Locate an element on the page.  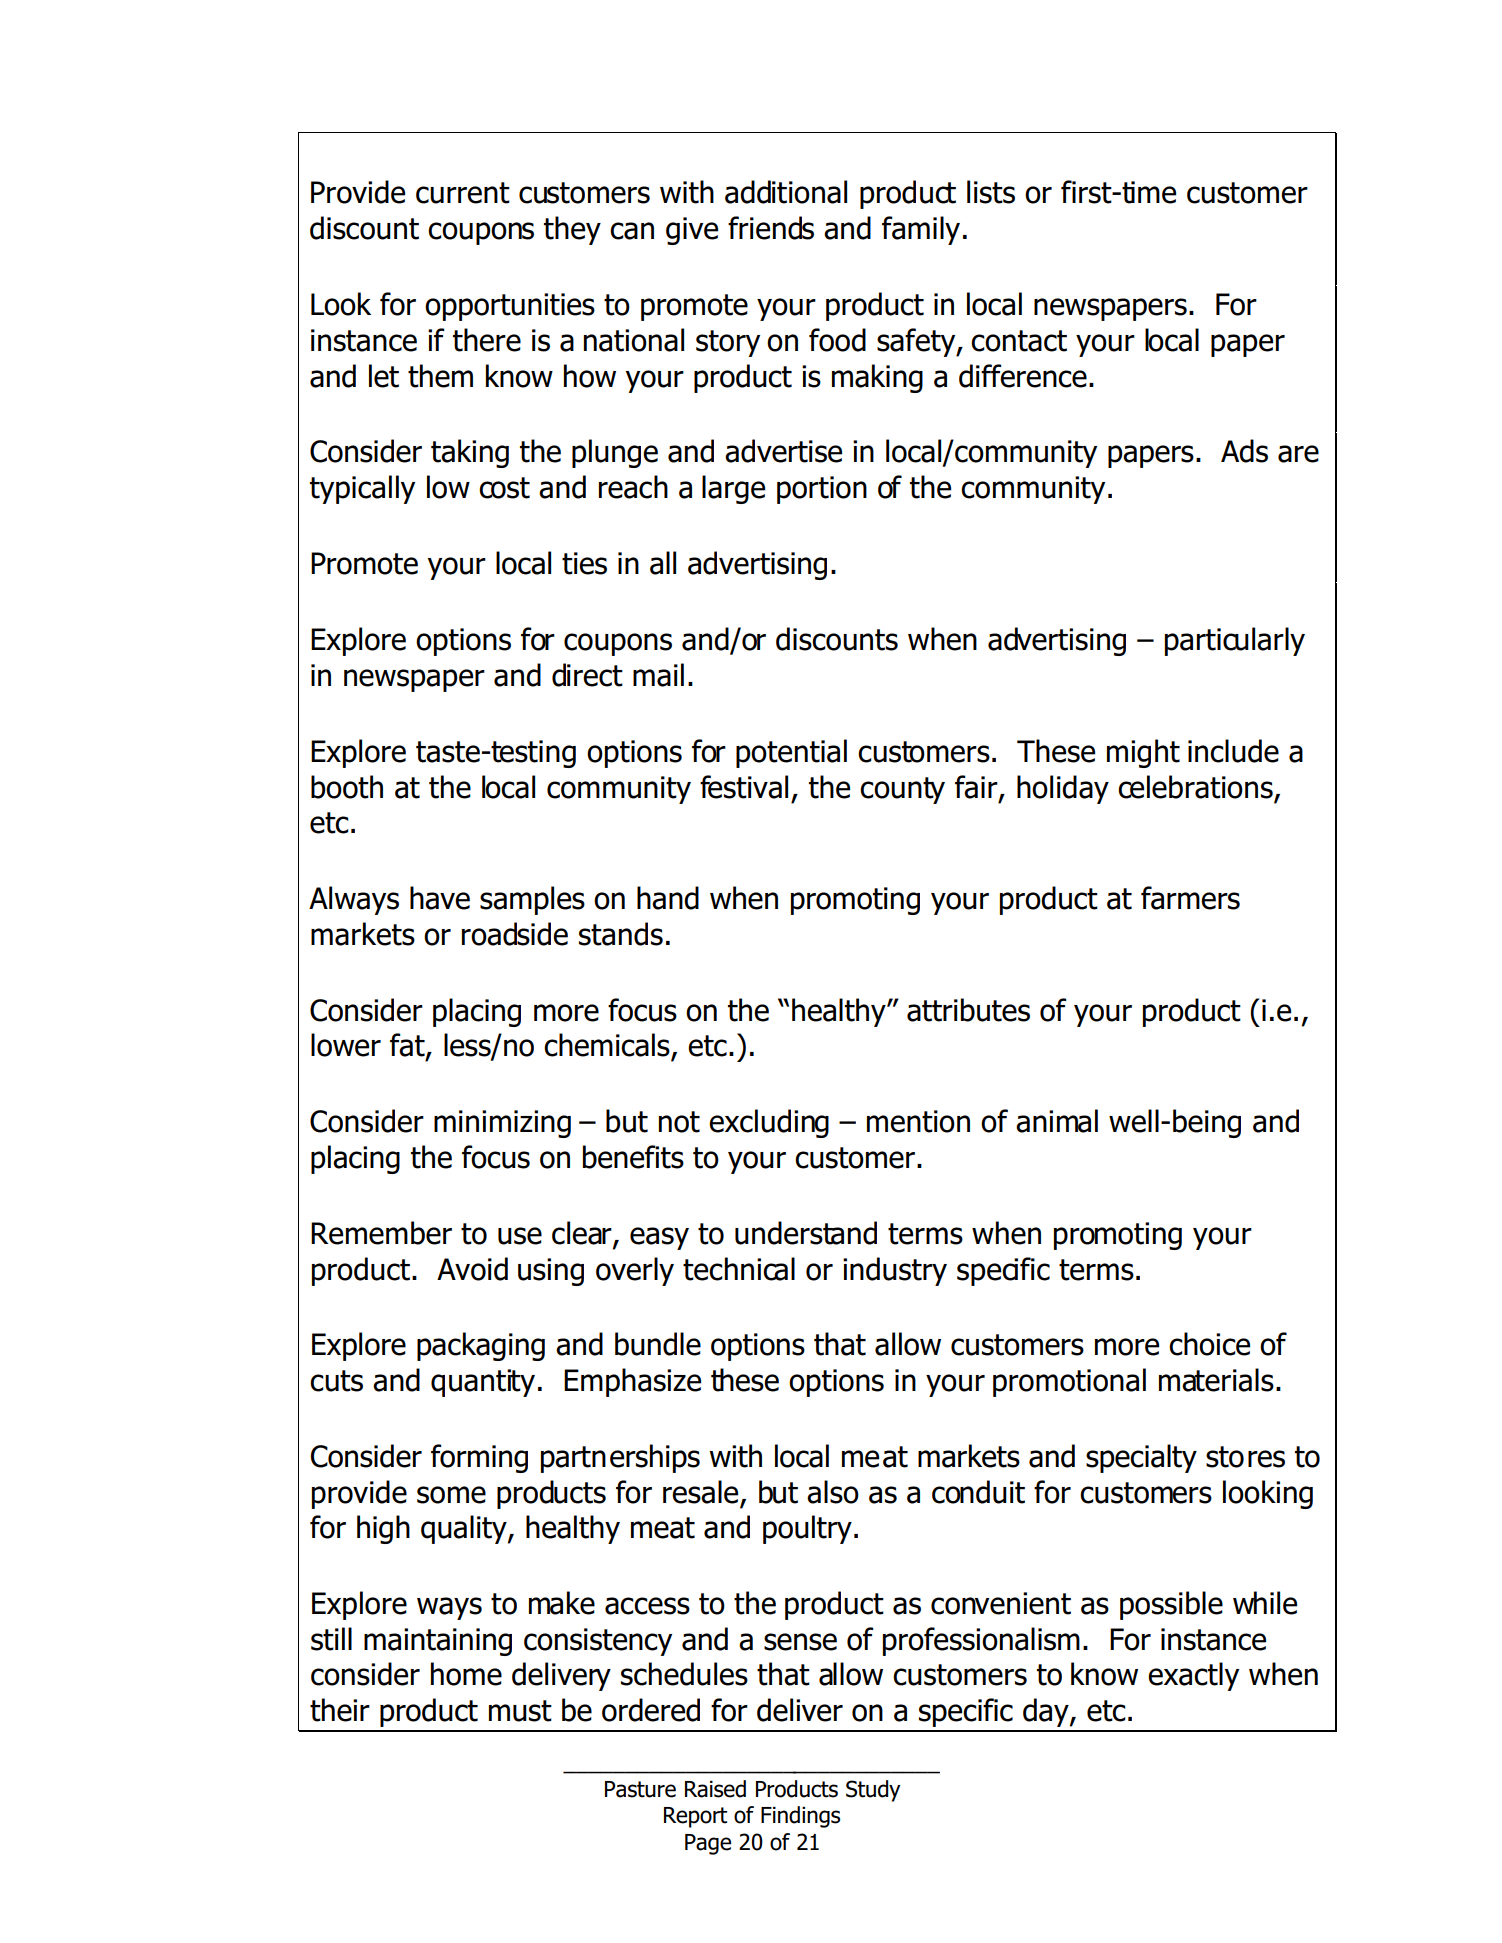
potential is located at coordinates (791, 753).
